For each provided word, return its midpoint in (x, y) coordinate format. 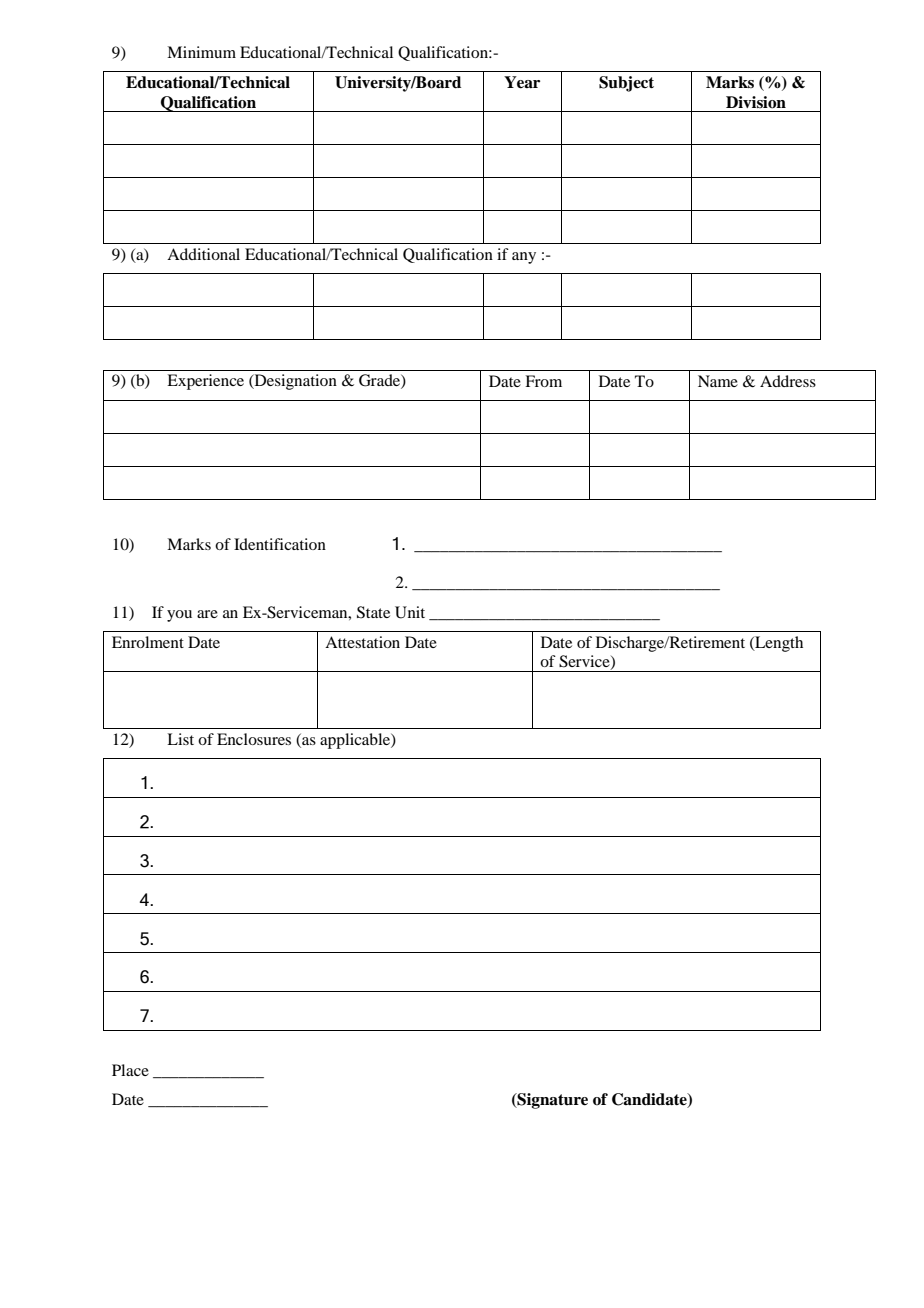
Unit (410, 612)
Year (522, 82)
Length (778, 644)
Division (756, 102)
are (207, 614)
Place (130, 1070)
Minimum (201, 52)
